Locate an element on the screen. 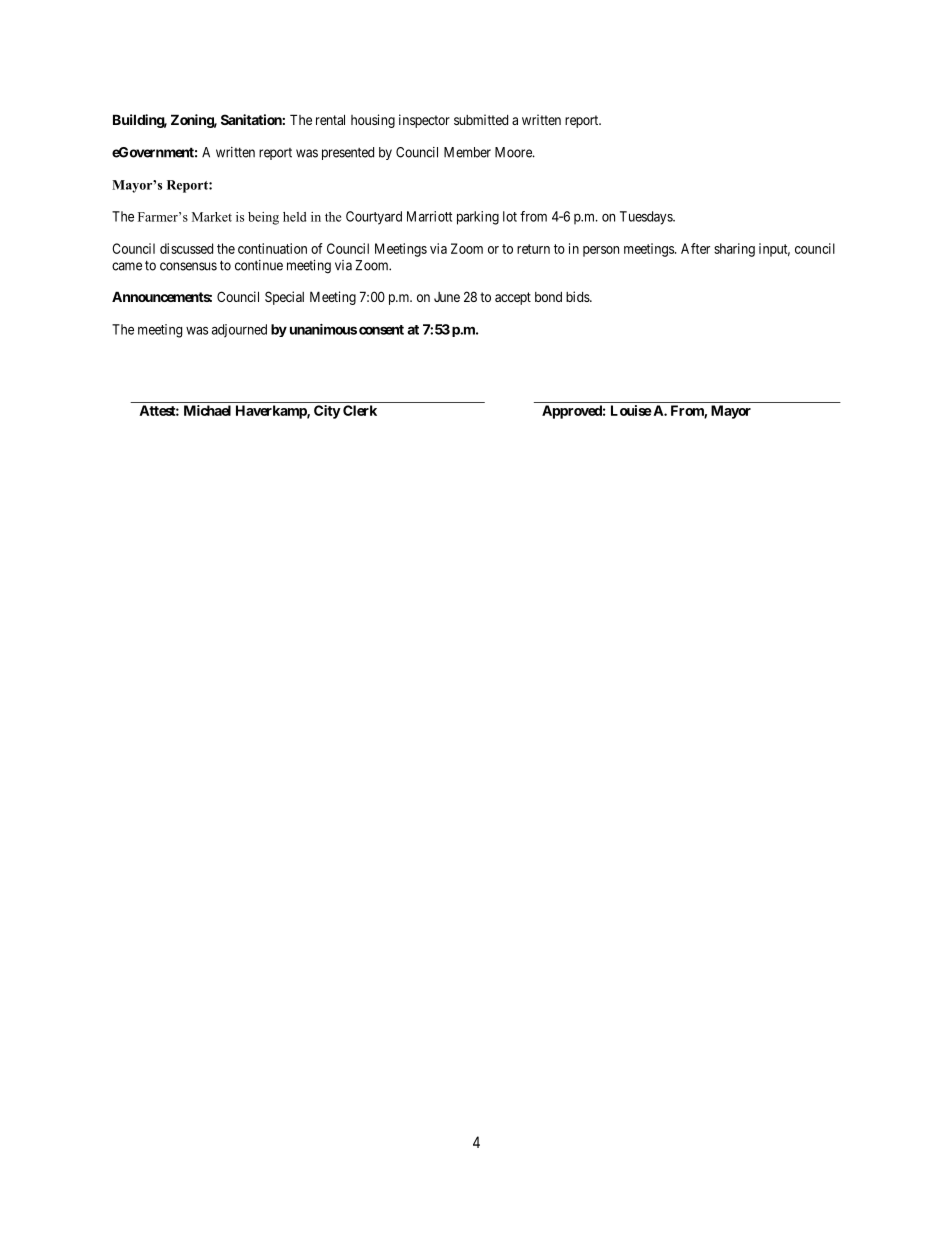  Market is located at coordinates (212, 217).
